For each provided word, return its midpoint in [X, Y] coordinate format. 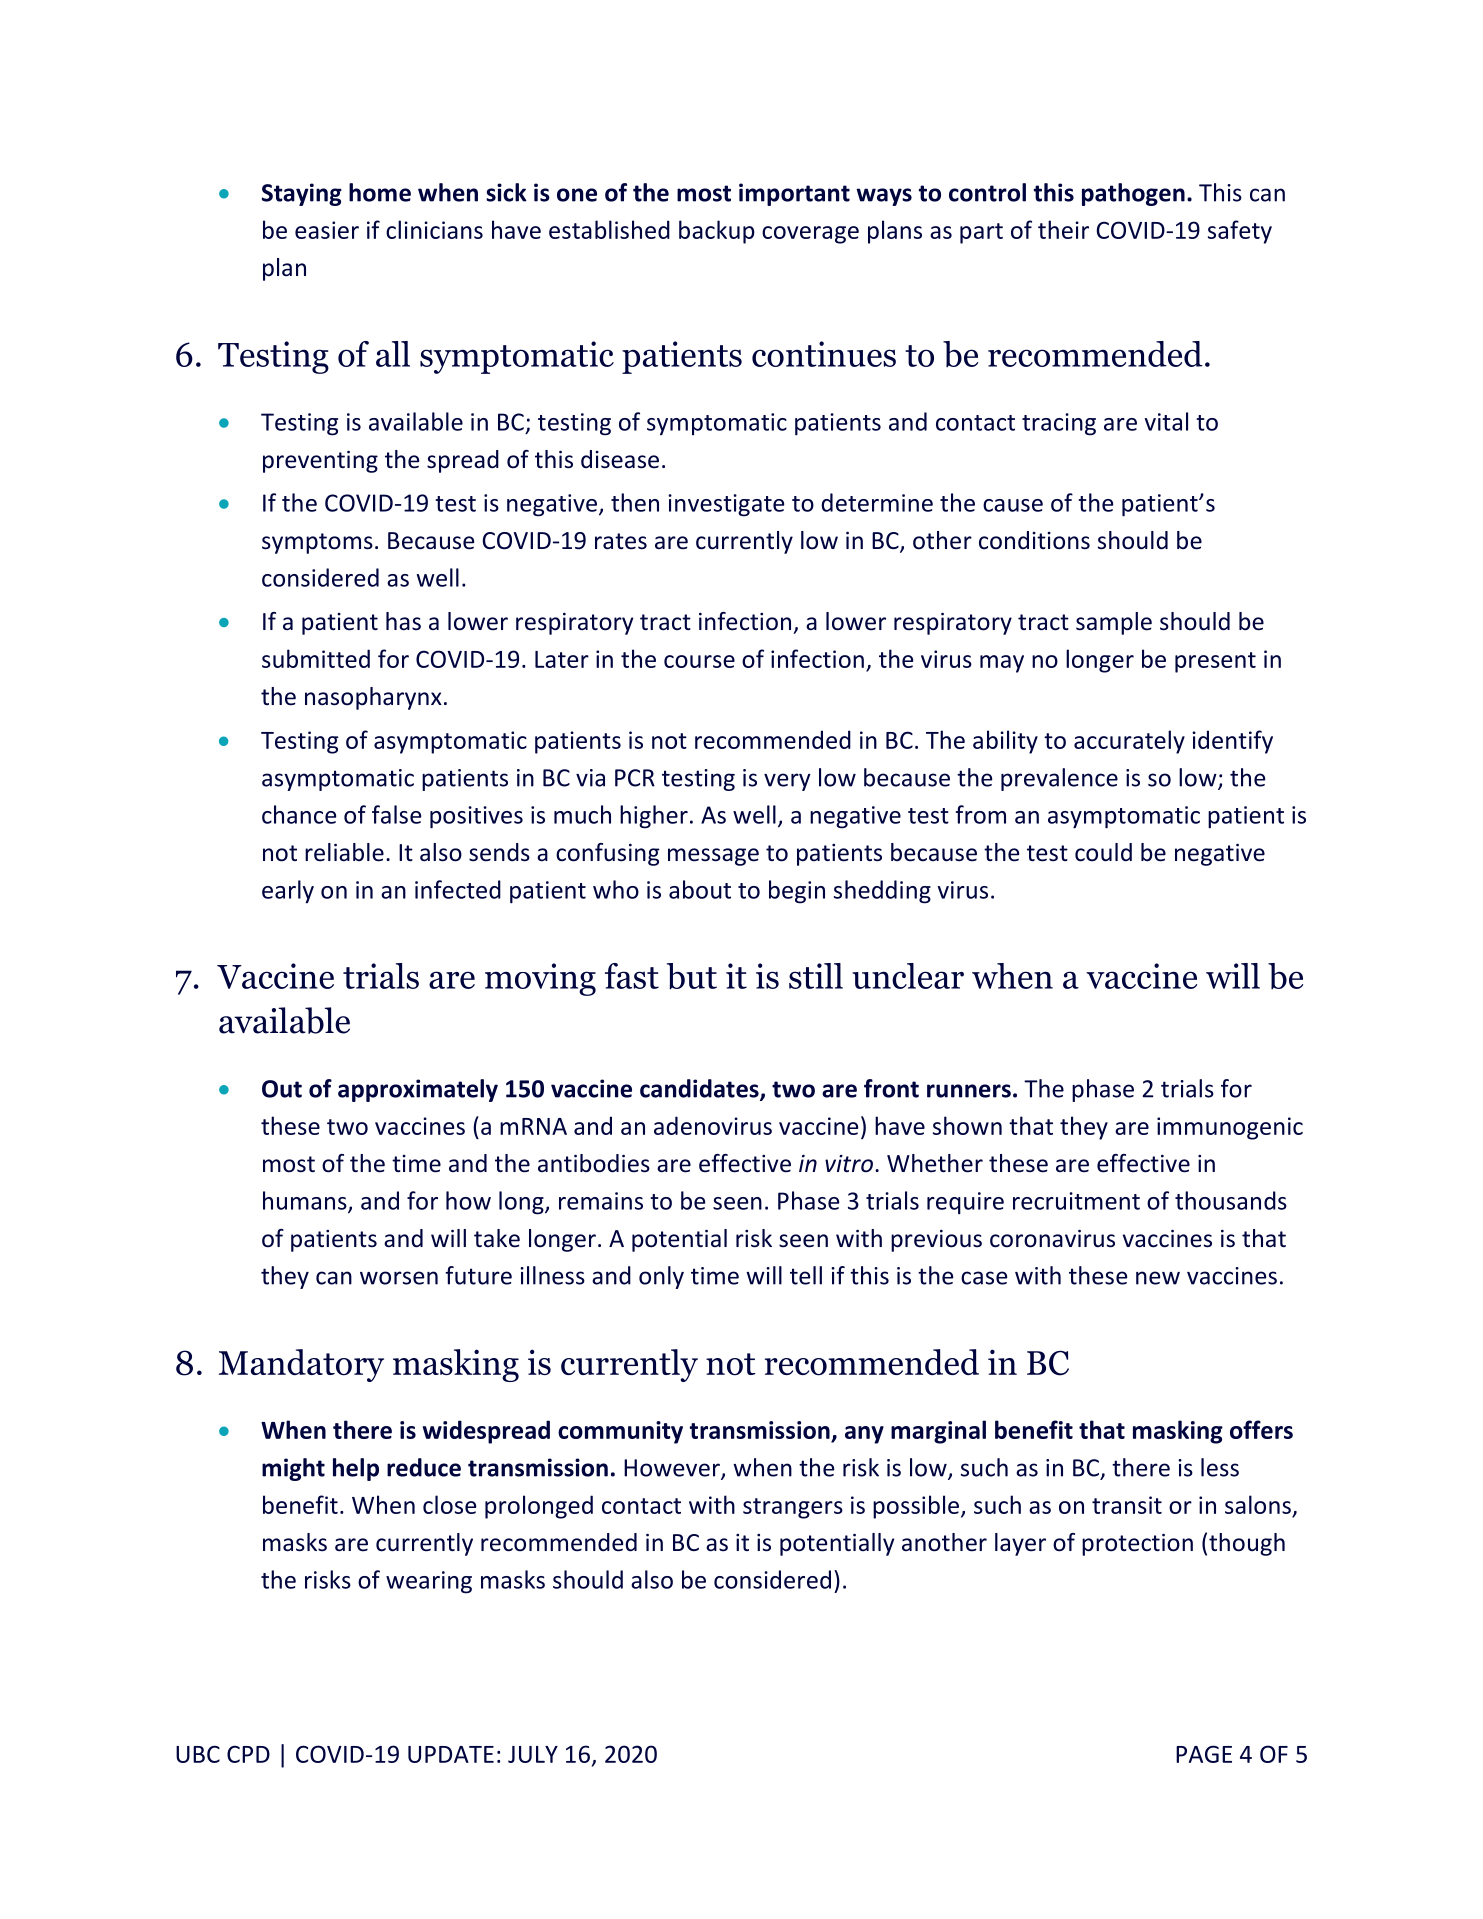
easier [327, 230]
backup [717, 232]
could [1103, 852]
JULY [533, 1754]
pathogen [1133, 194]
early [288, 892]
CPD [248, 1754]
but [692, 976]
